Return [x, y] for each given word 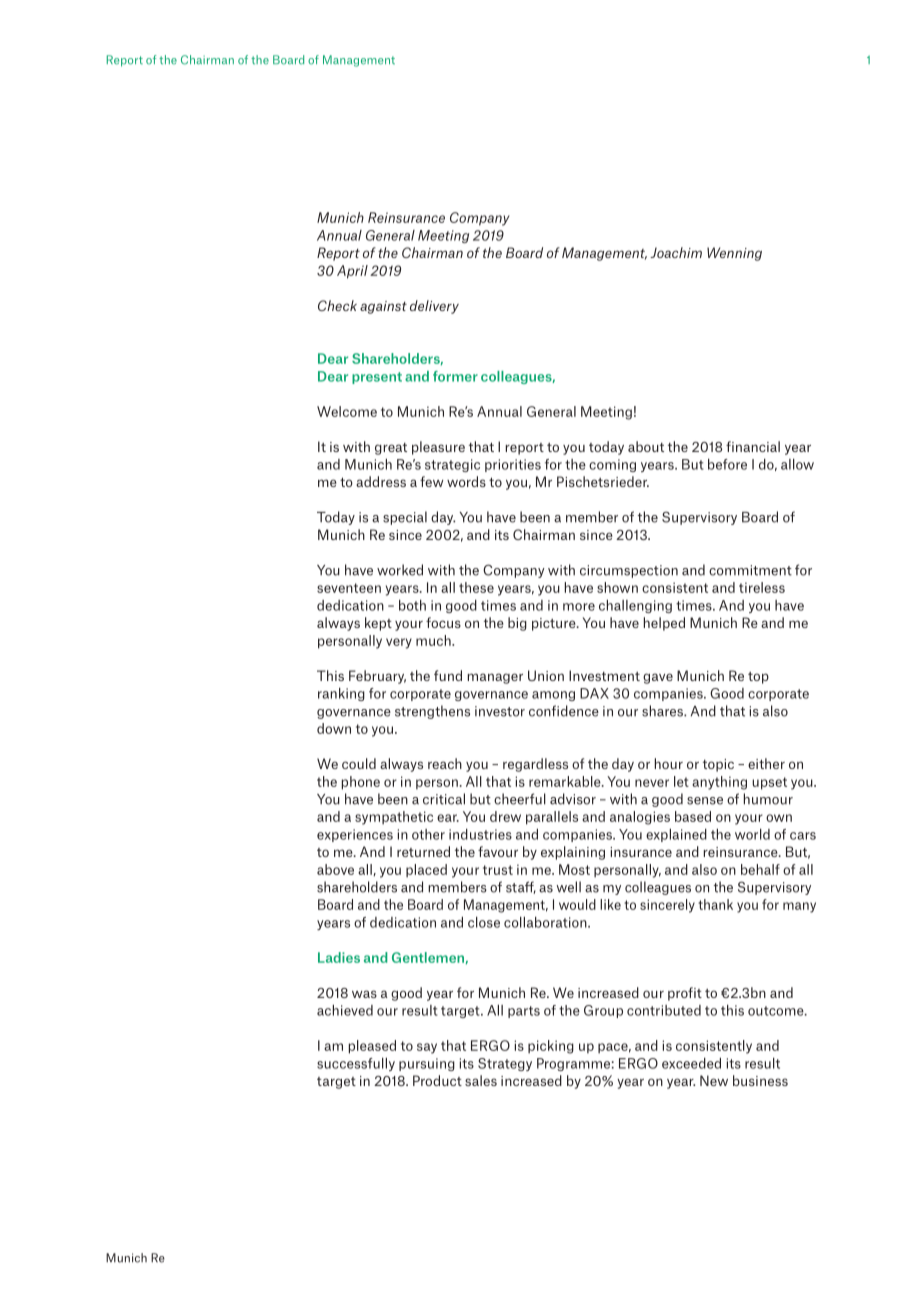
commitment [750, 570]
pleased [372, 1047]
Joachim [676, 252]
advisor [573, 799]
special [405, 518]
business [760, 1080]
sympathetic [394, 818]
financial [753, 446]
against [383, 307]
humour [768, 799]
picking [551, 1047]
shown [617, 587]
